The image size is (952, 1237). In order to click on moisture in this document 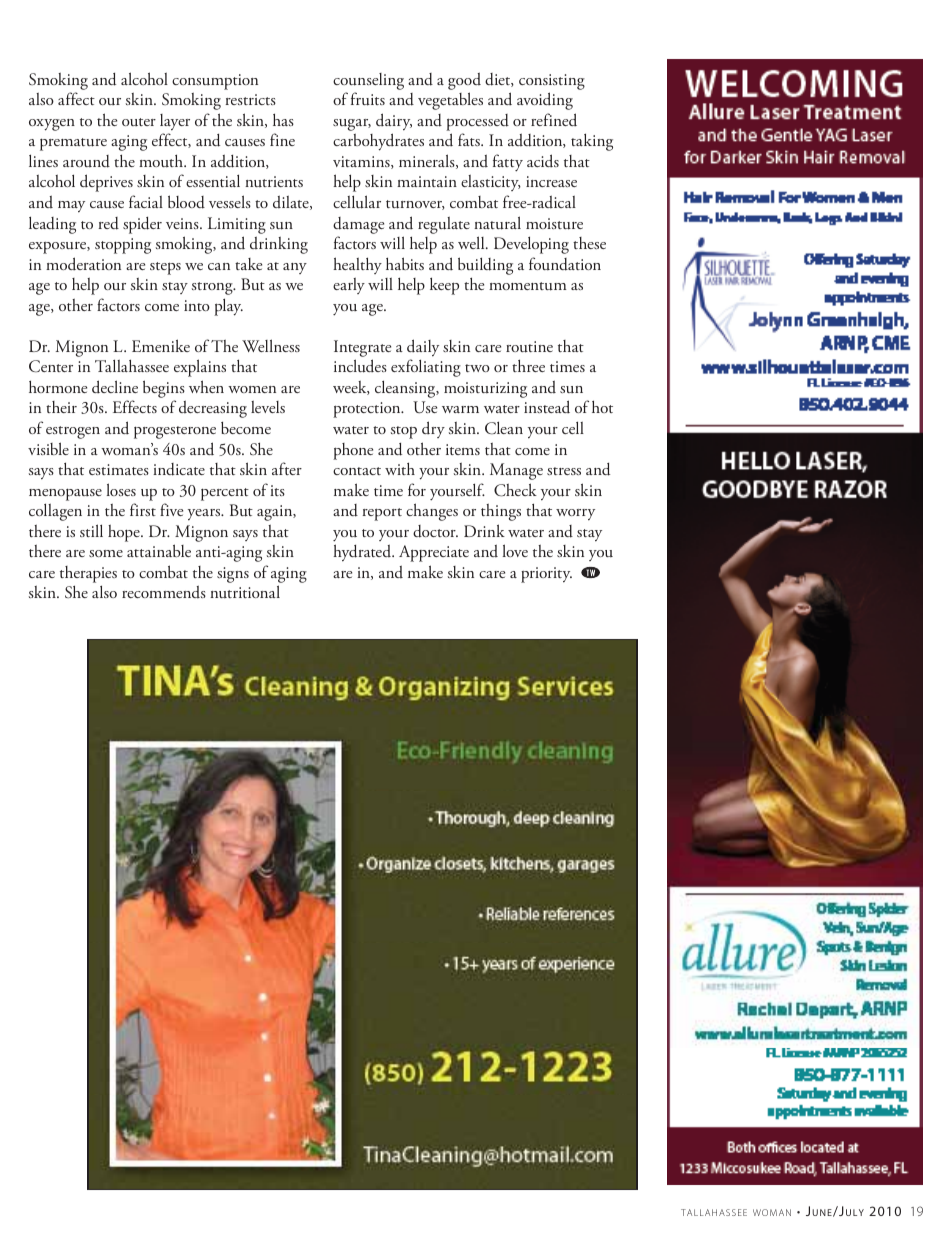, I will do `click(554, 224)`.
